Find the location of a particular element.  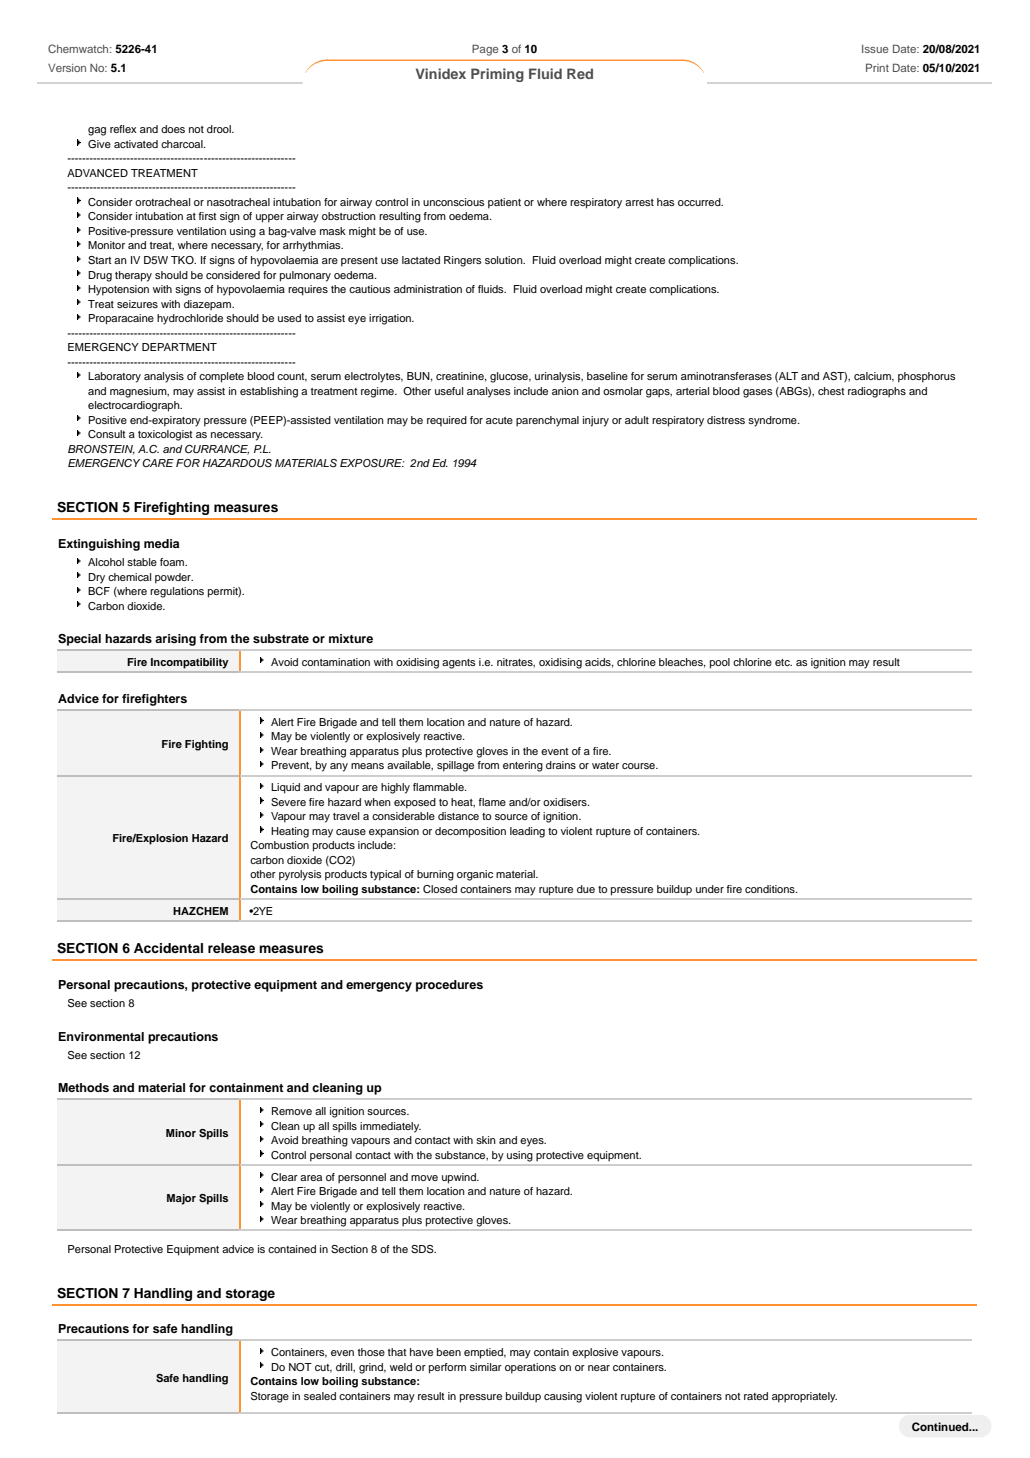

similar is located at coordinates (486, 1367).
